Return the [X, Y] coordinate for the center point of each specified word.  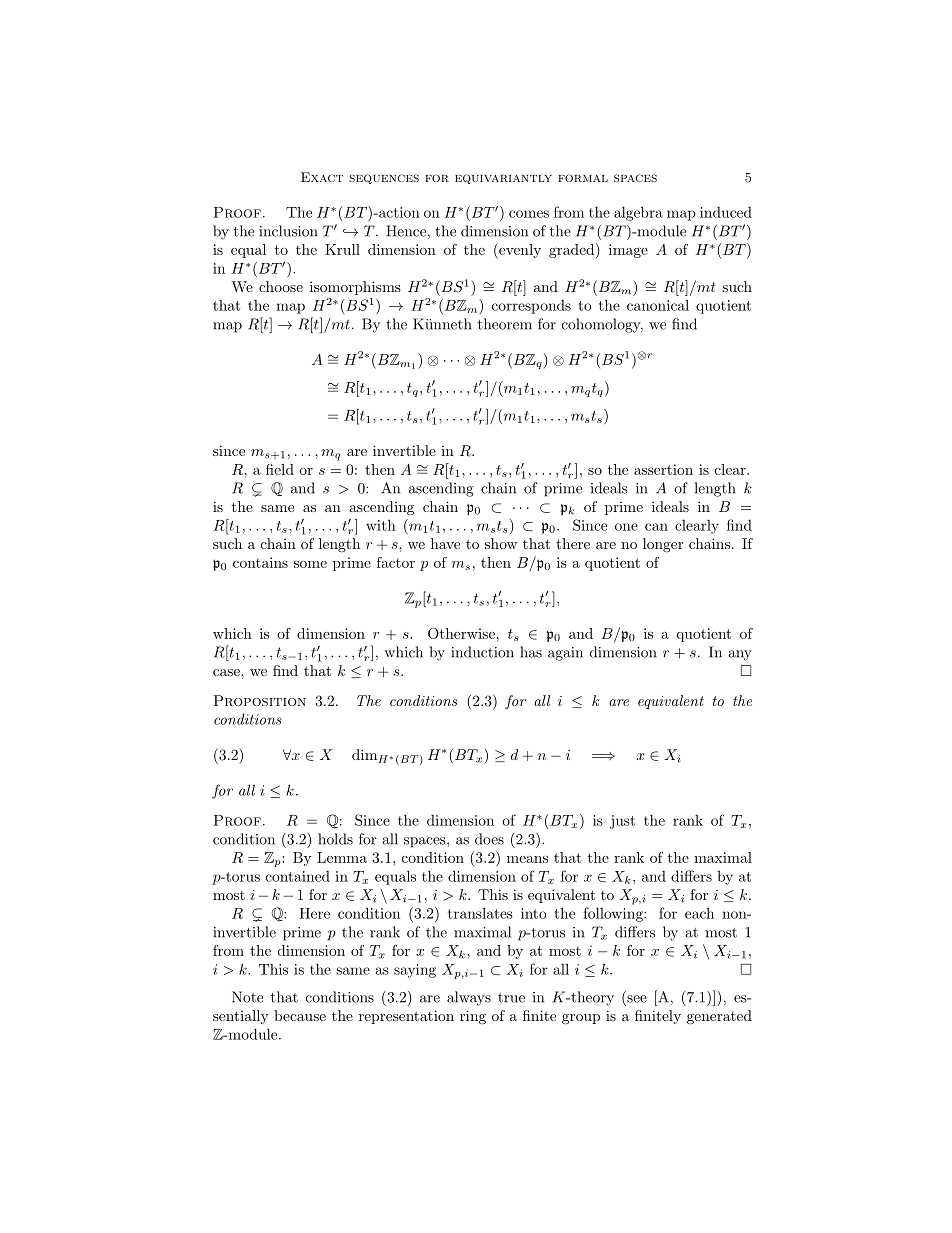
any [740, 655]
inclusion [288, 231]
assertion [663, 469]
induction [482, 652]
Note [247, 997]
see [637, 999]
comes [529, 214]
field [280, 469]
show [501, 543]
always [469, 998]
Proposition [260, 700]
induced [726, 212]
